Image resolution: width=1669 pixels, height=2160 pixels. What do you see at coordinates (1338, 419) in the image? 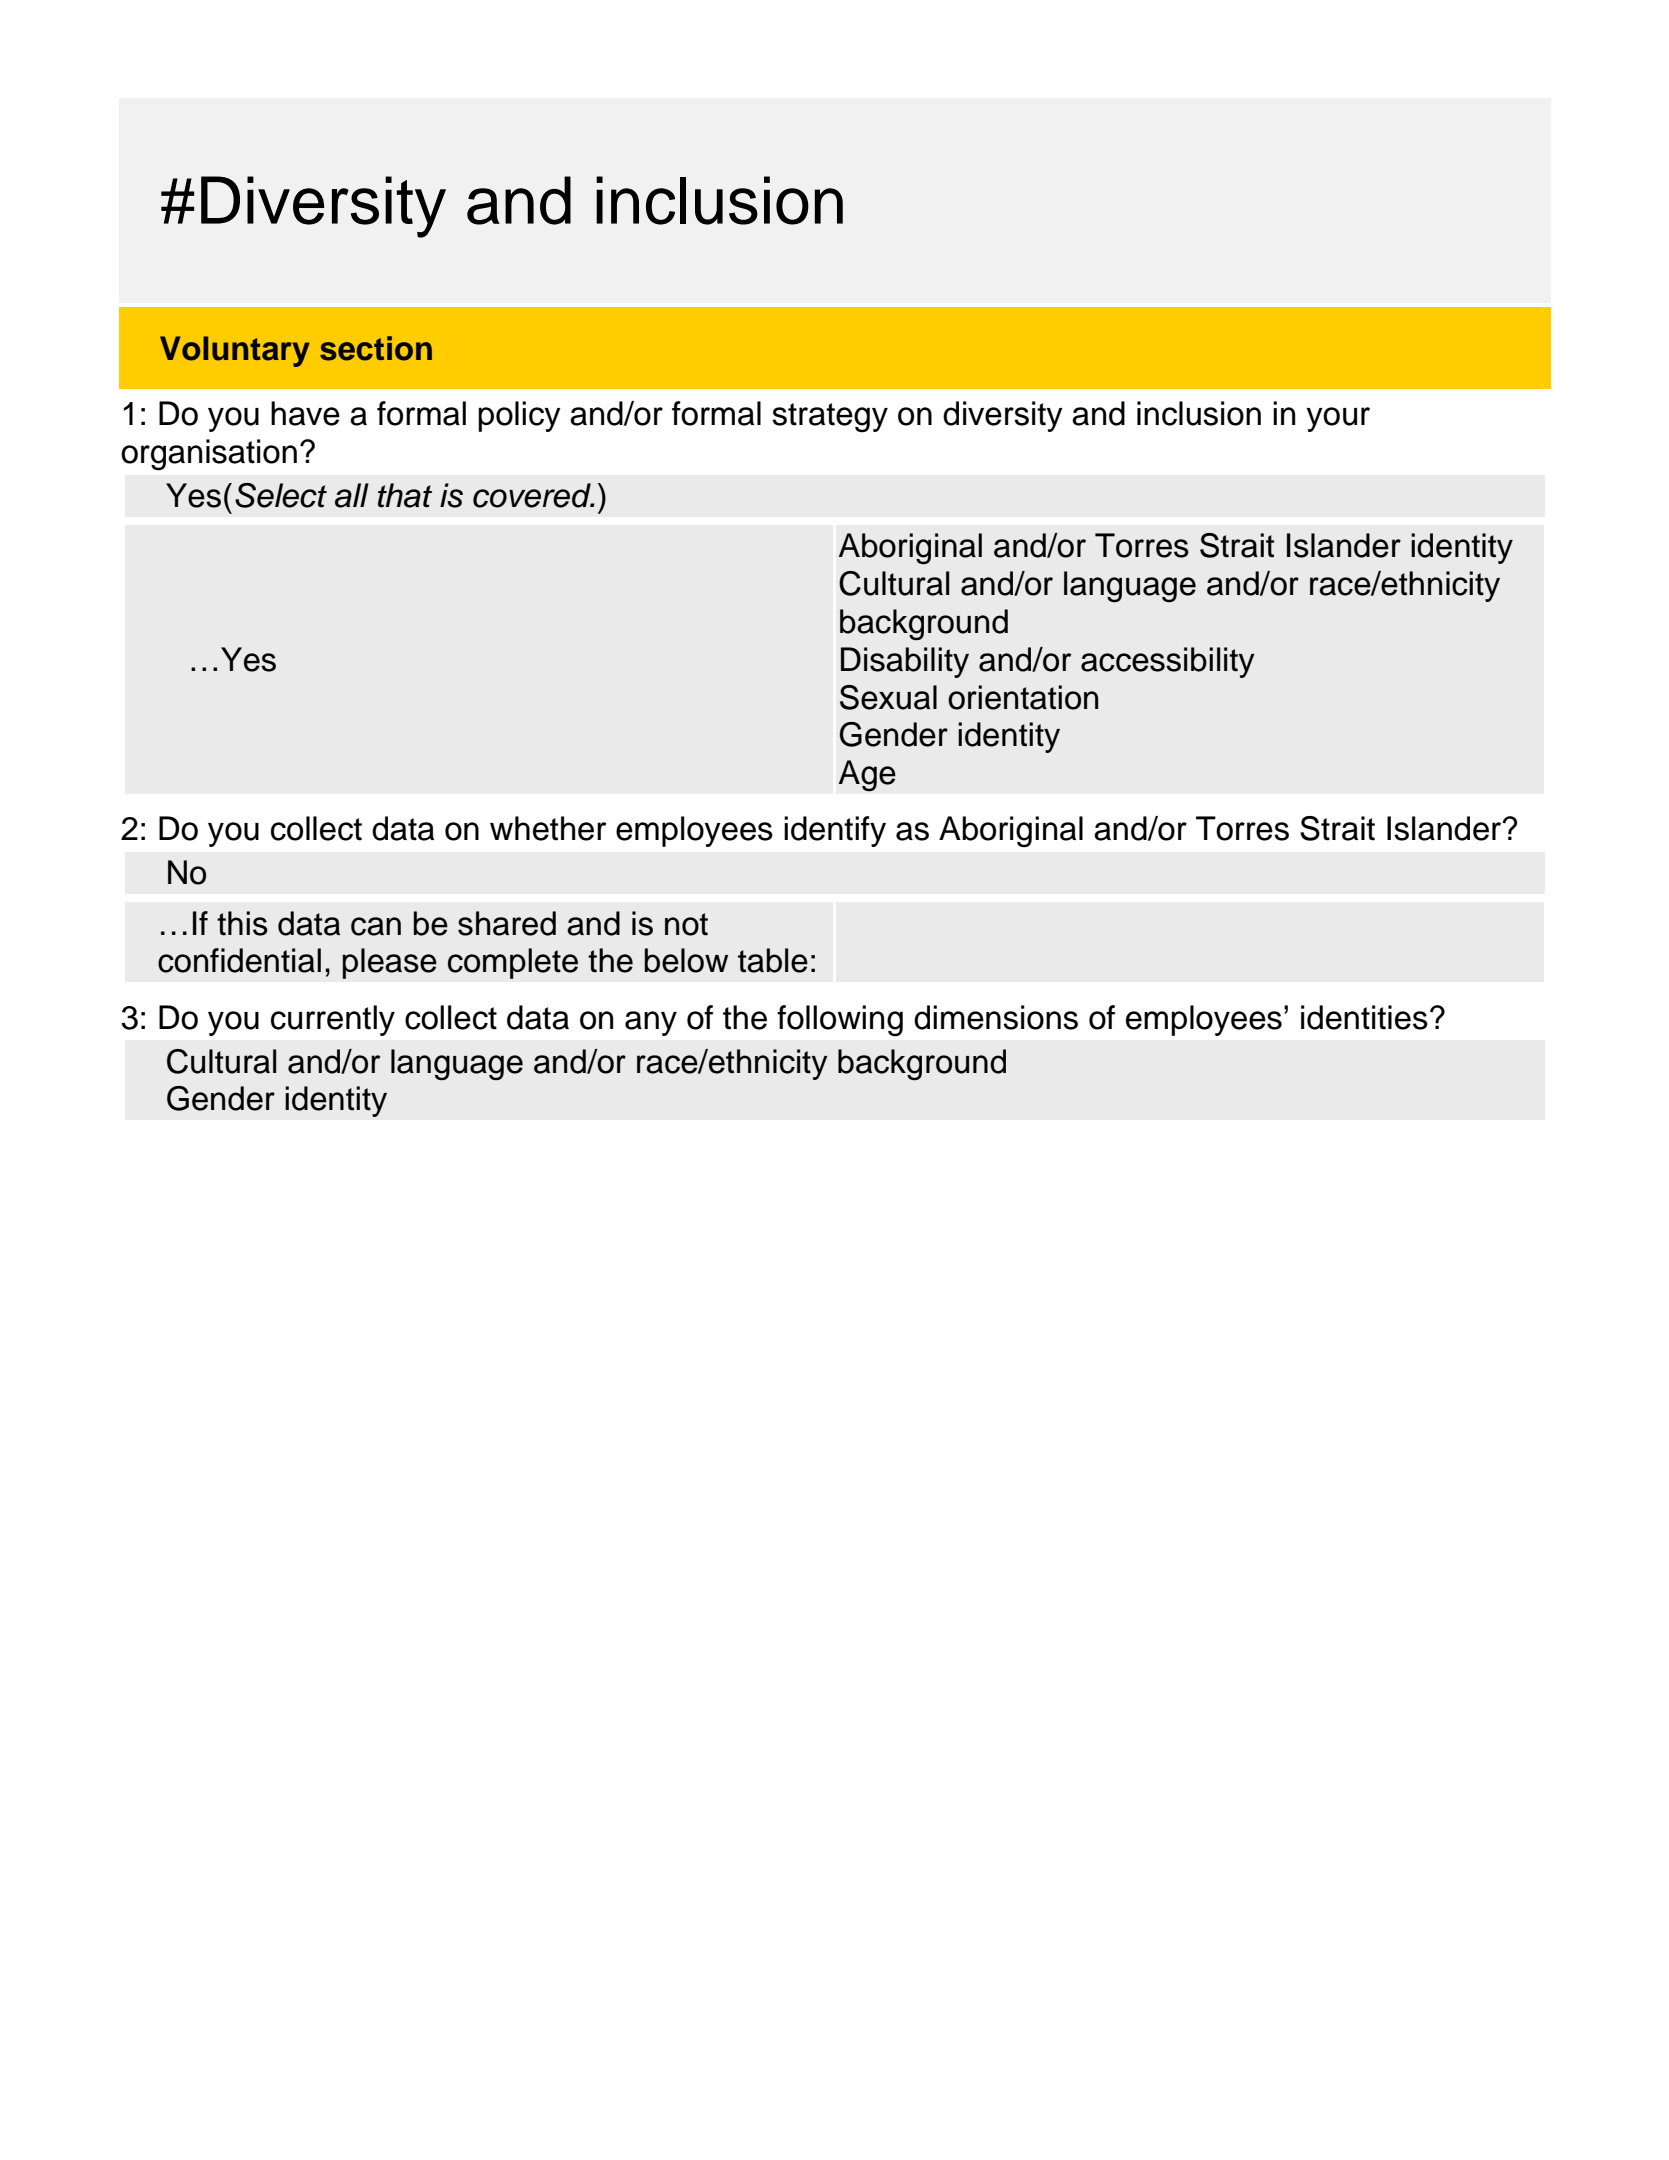
I see `your` at bounding box center [1338, 419].
